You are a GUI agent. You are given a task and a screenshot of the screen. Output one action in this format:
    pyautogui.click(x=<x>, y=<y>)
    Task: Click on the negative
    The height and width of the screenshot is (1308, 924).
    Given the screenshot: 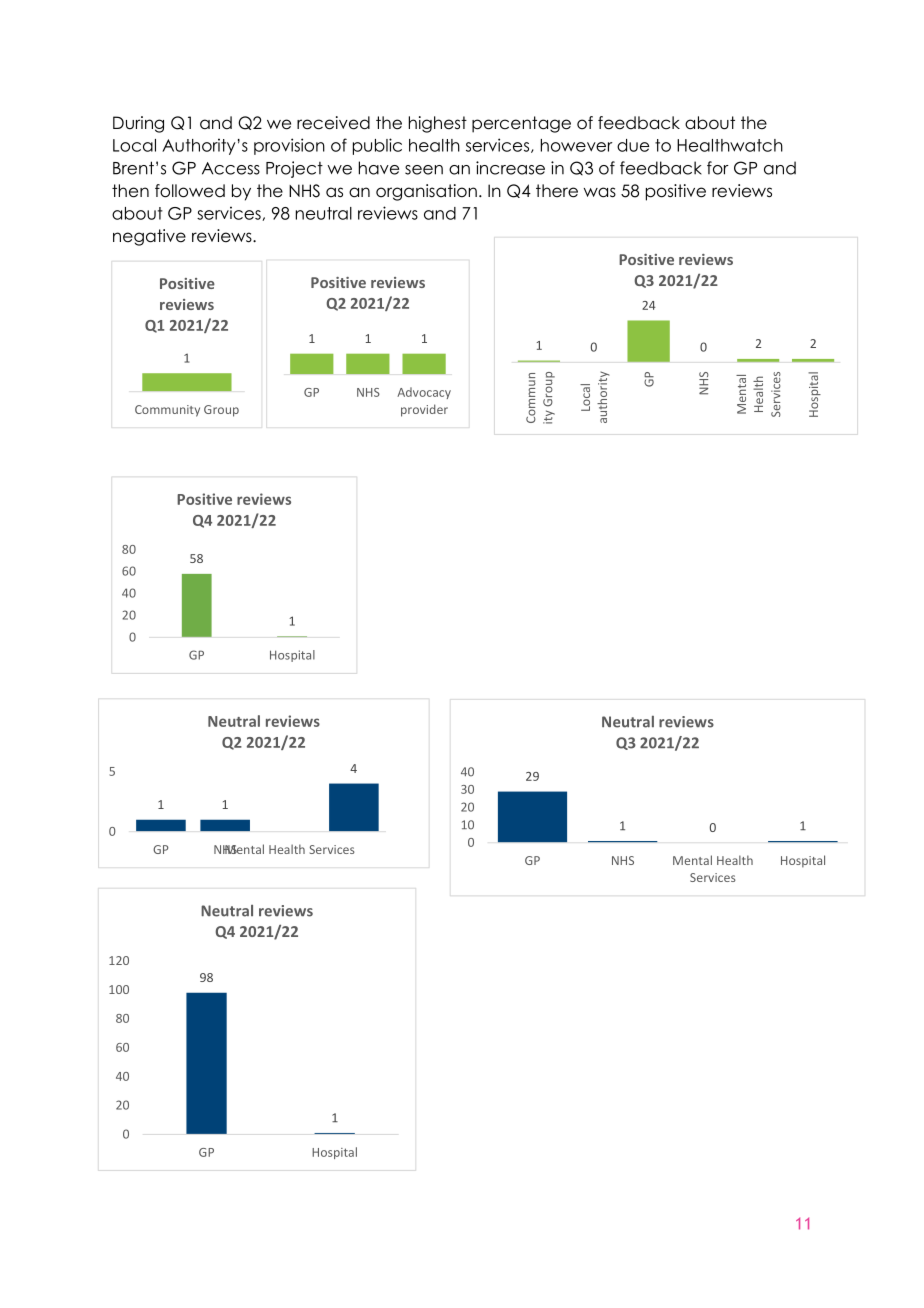 What is the action you would take?
    pyautogui.click(x=149, y=237)
